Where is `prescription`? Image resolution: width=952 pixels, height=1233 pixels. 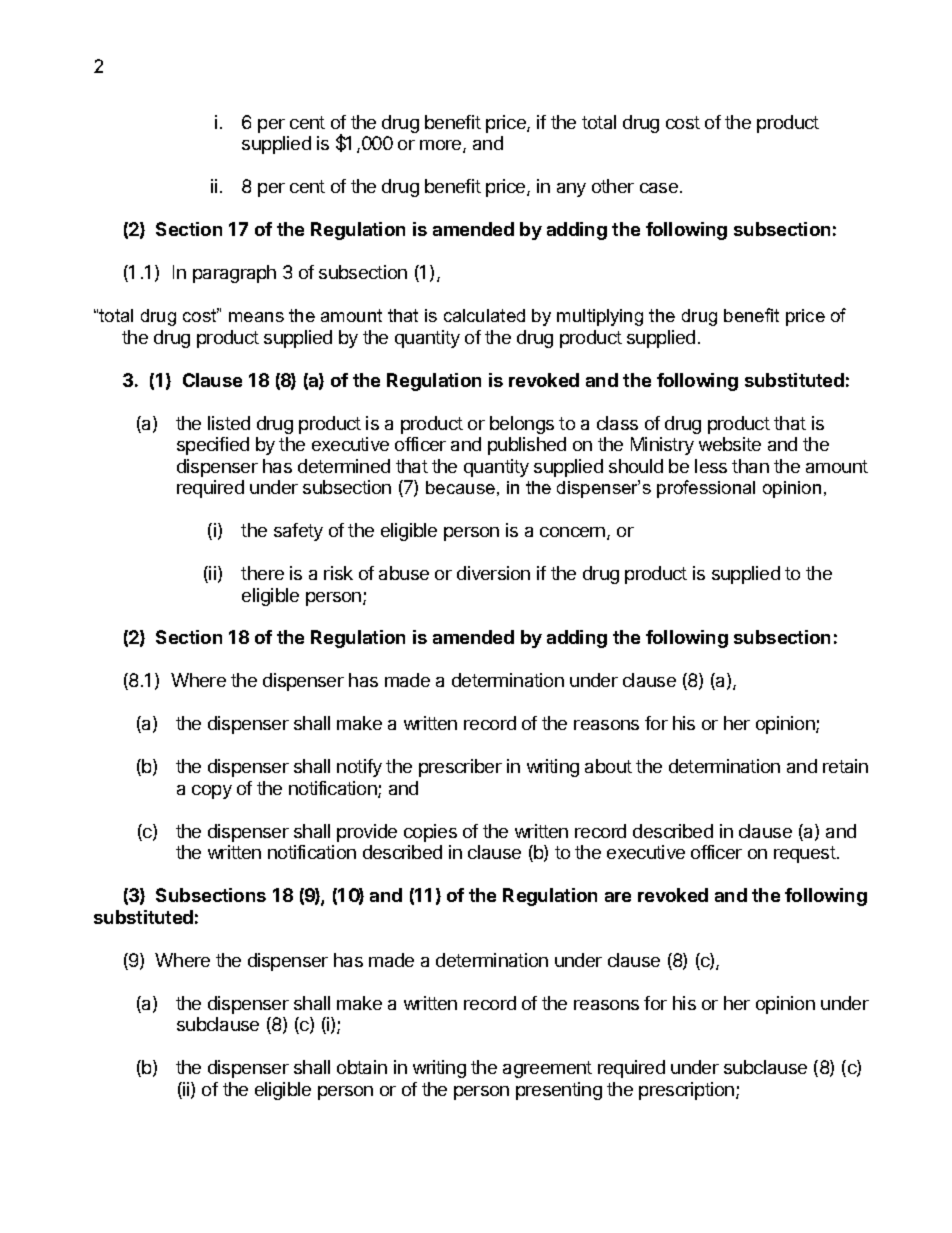
prescription is located at coordinates (686, 1091).
